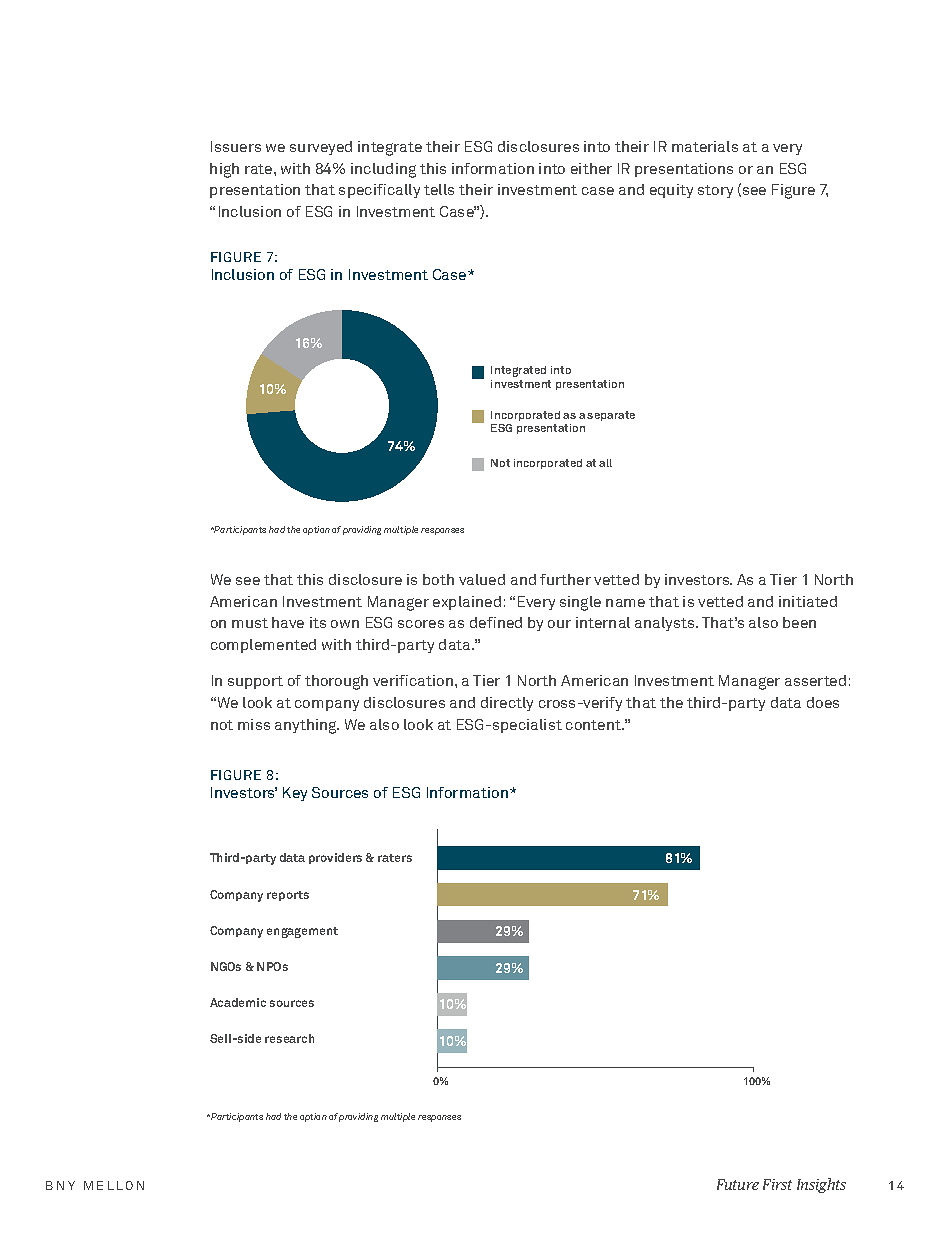 The height and width of the page is (1233, 952). Describe the element at coordinates (414, 680) in the page. I see `verification` at that location.
